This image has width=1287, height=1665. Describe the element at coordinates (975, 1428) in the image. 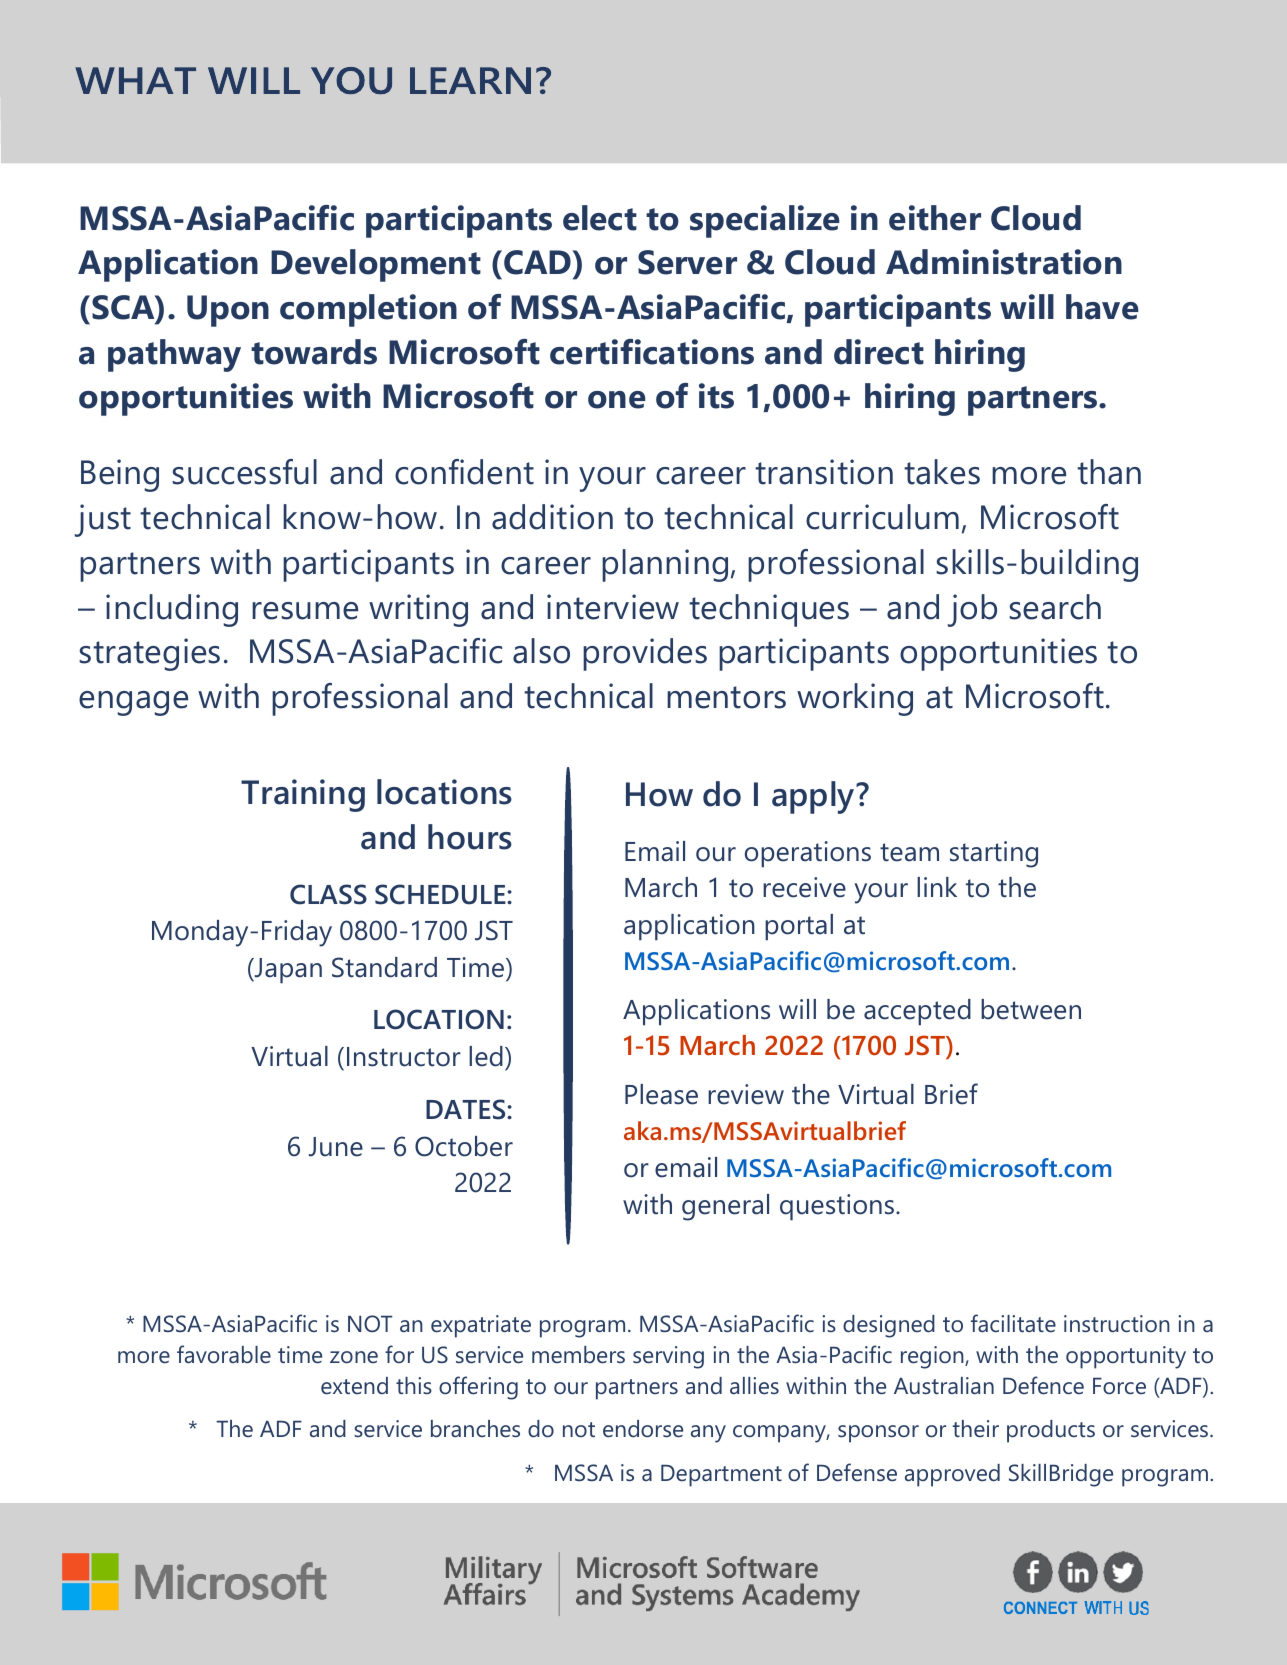

I see `their` at that location.
